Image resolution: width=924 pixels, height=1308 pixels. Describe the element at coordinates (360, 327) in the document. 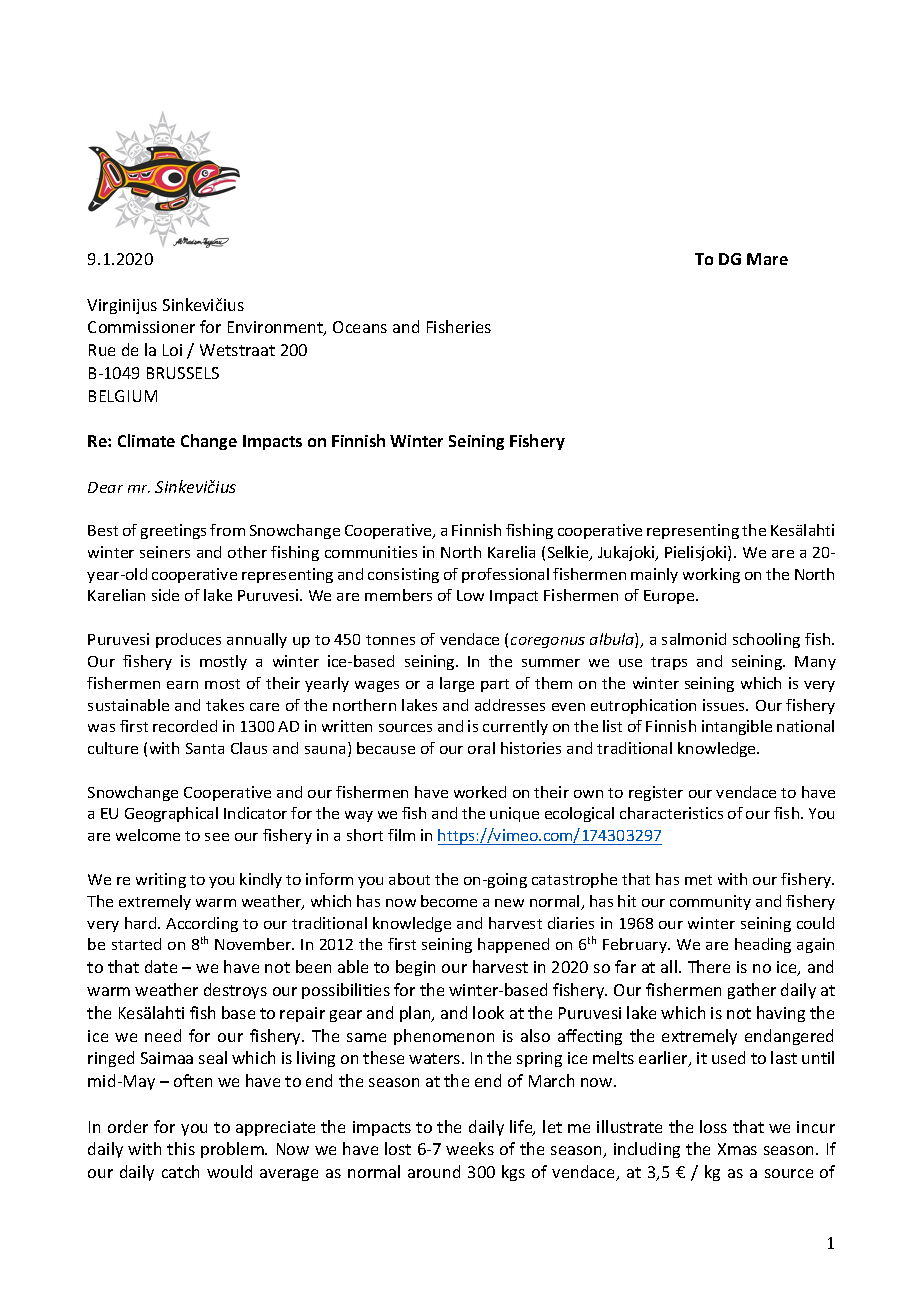

I see `Oceans` at that location.
